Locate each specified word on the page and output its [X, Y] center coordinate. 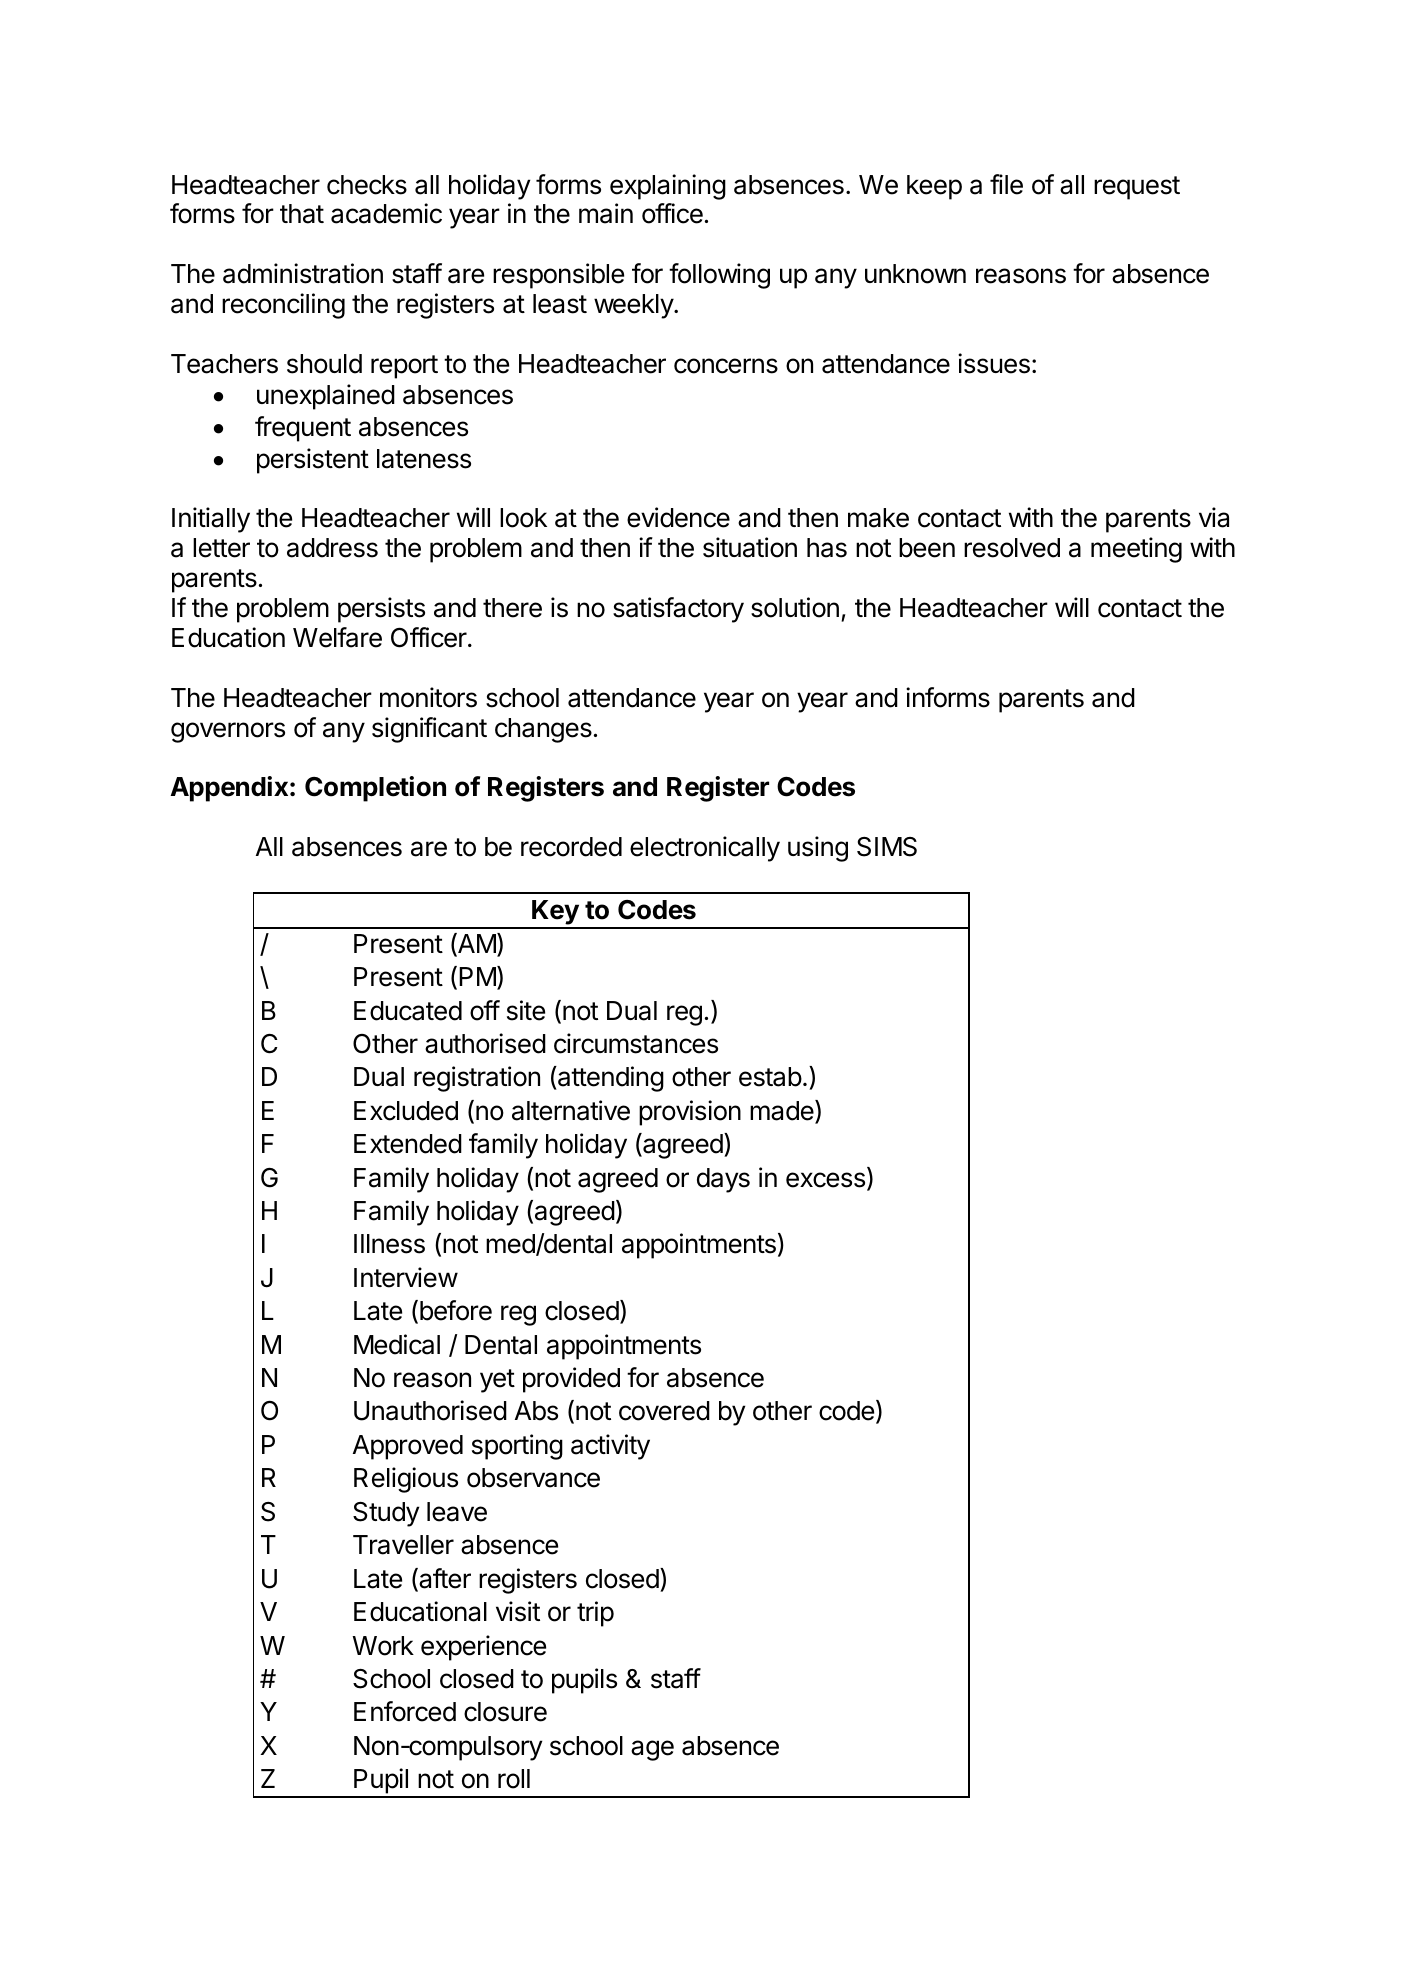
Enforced [405, 1711]
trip [595, 1614]
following [719, 276]
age [652, 1750]
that [302, 214]
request [1137, 188]
